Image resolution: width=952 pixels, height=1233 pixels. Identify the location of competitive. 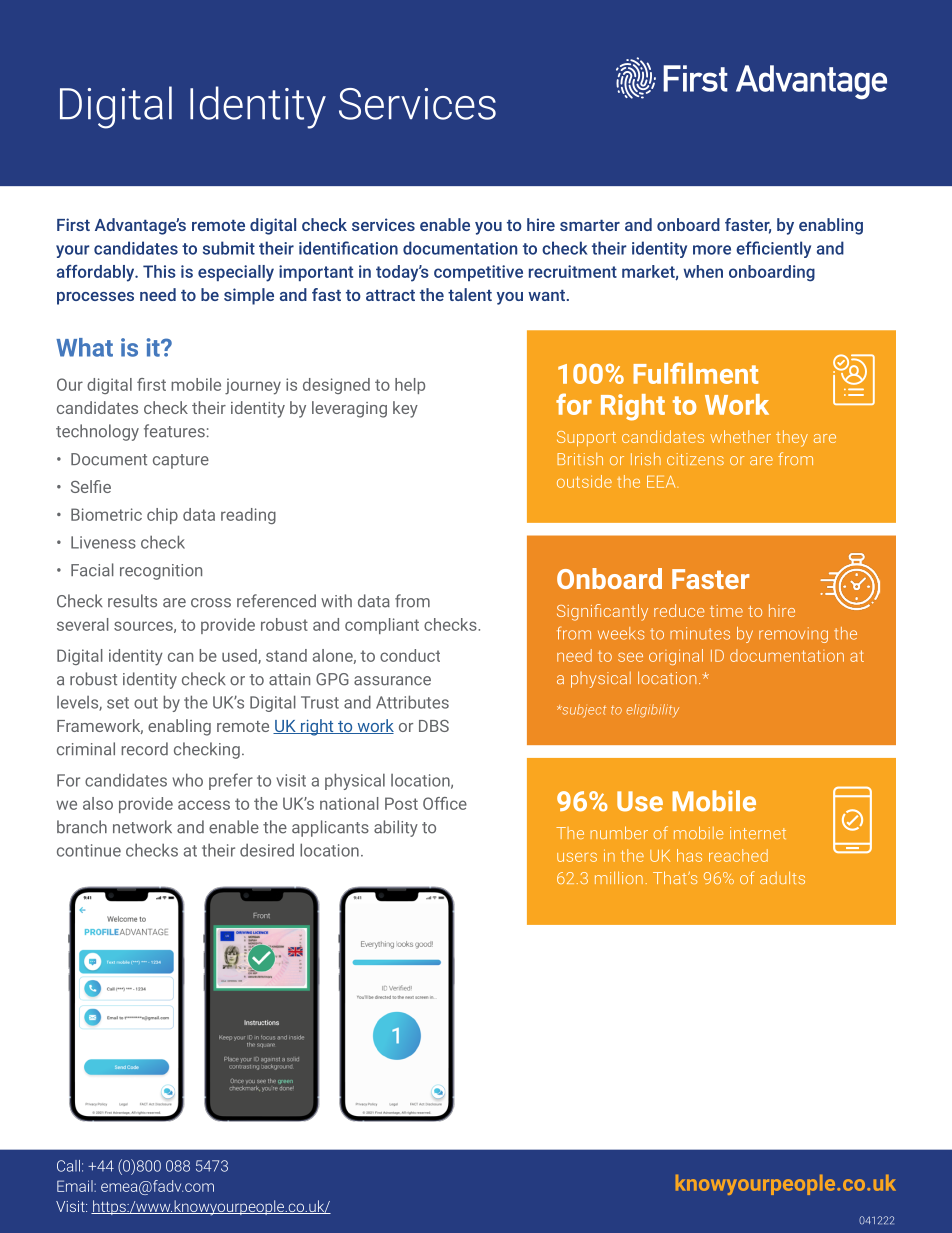
(478, 273).
